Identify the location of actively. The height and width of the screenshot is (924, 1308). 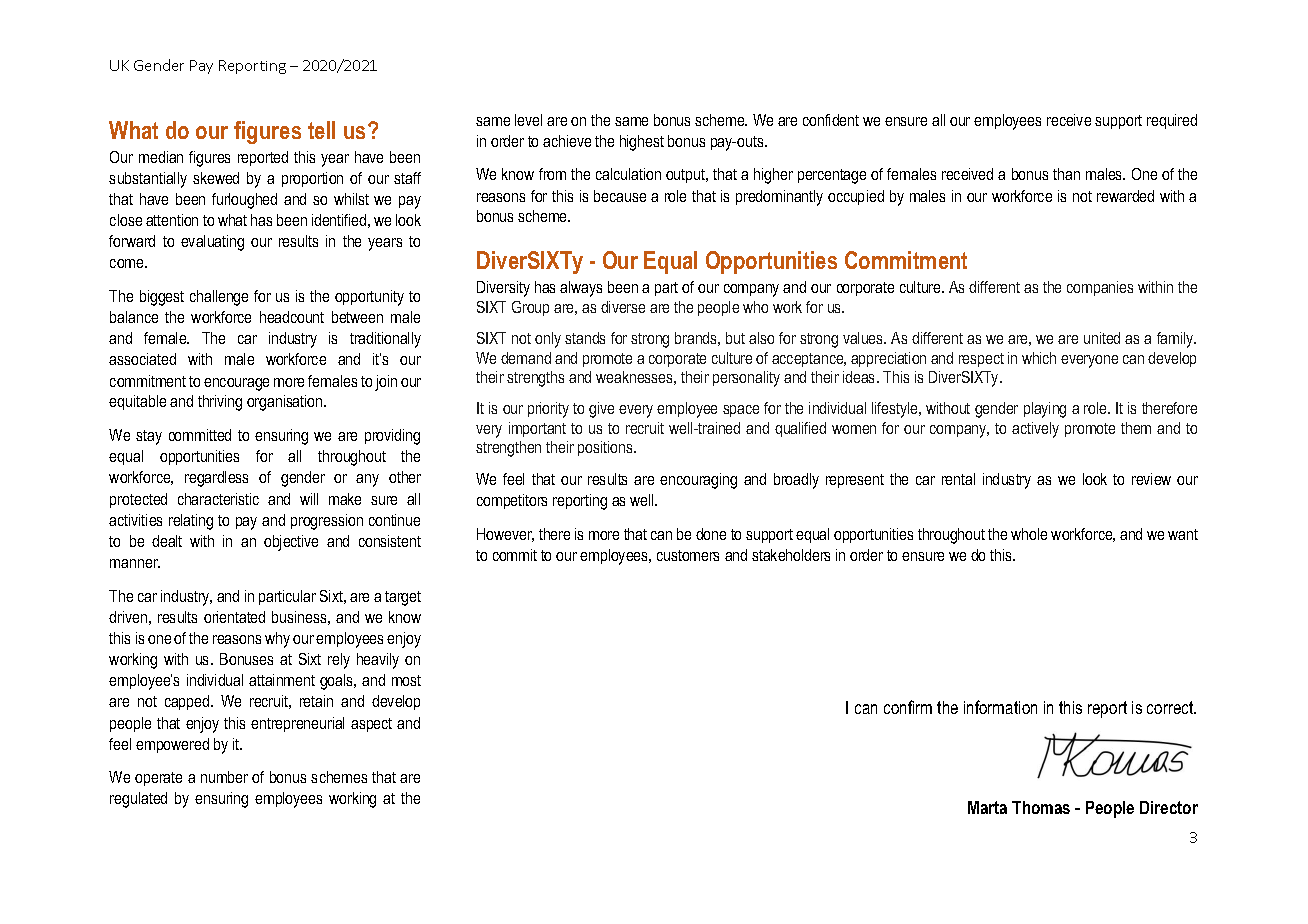
(1035, 430).
